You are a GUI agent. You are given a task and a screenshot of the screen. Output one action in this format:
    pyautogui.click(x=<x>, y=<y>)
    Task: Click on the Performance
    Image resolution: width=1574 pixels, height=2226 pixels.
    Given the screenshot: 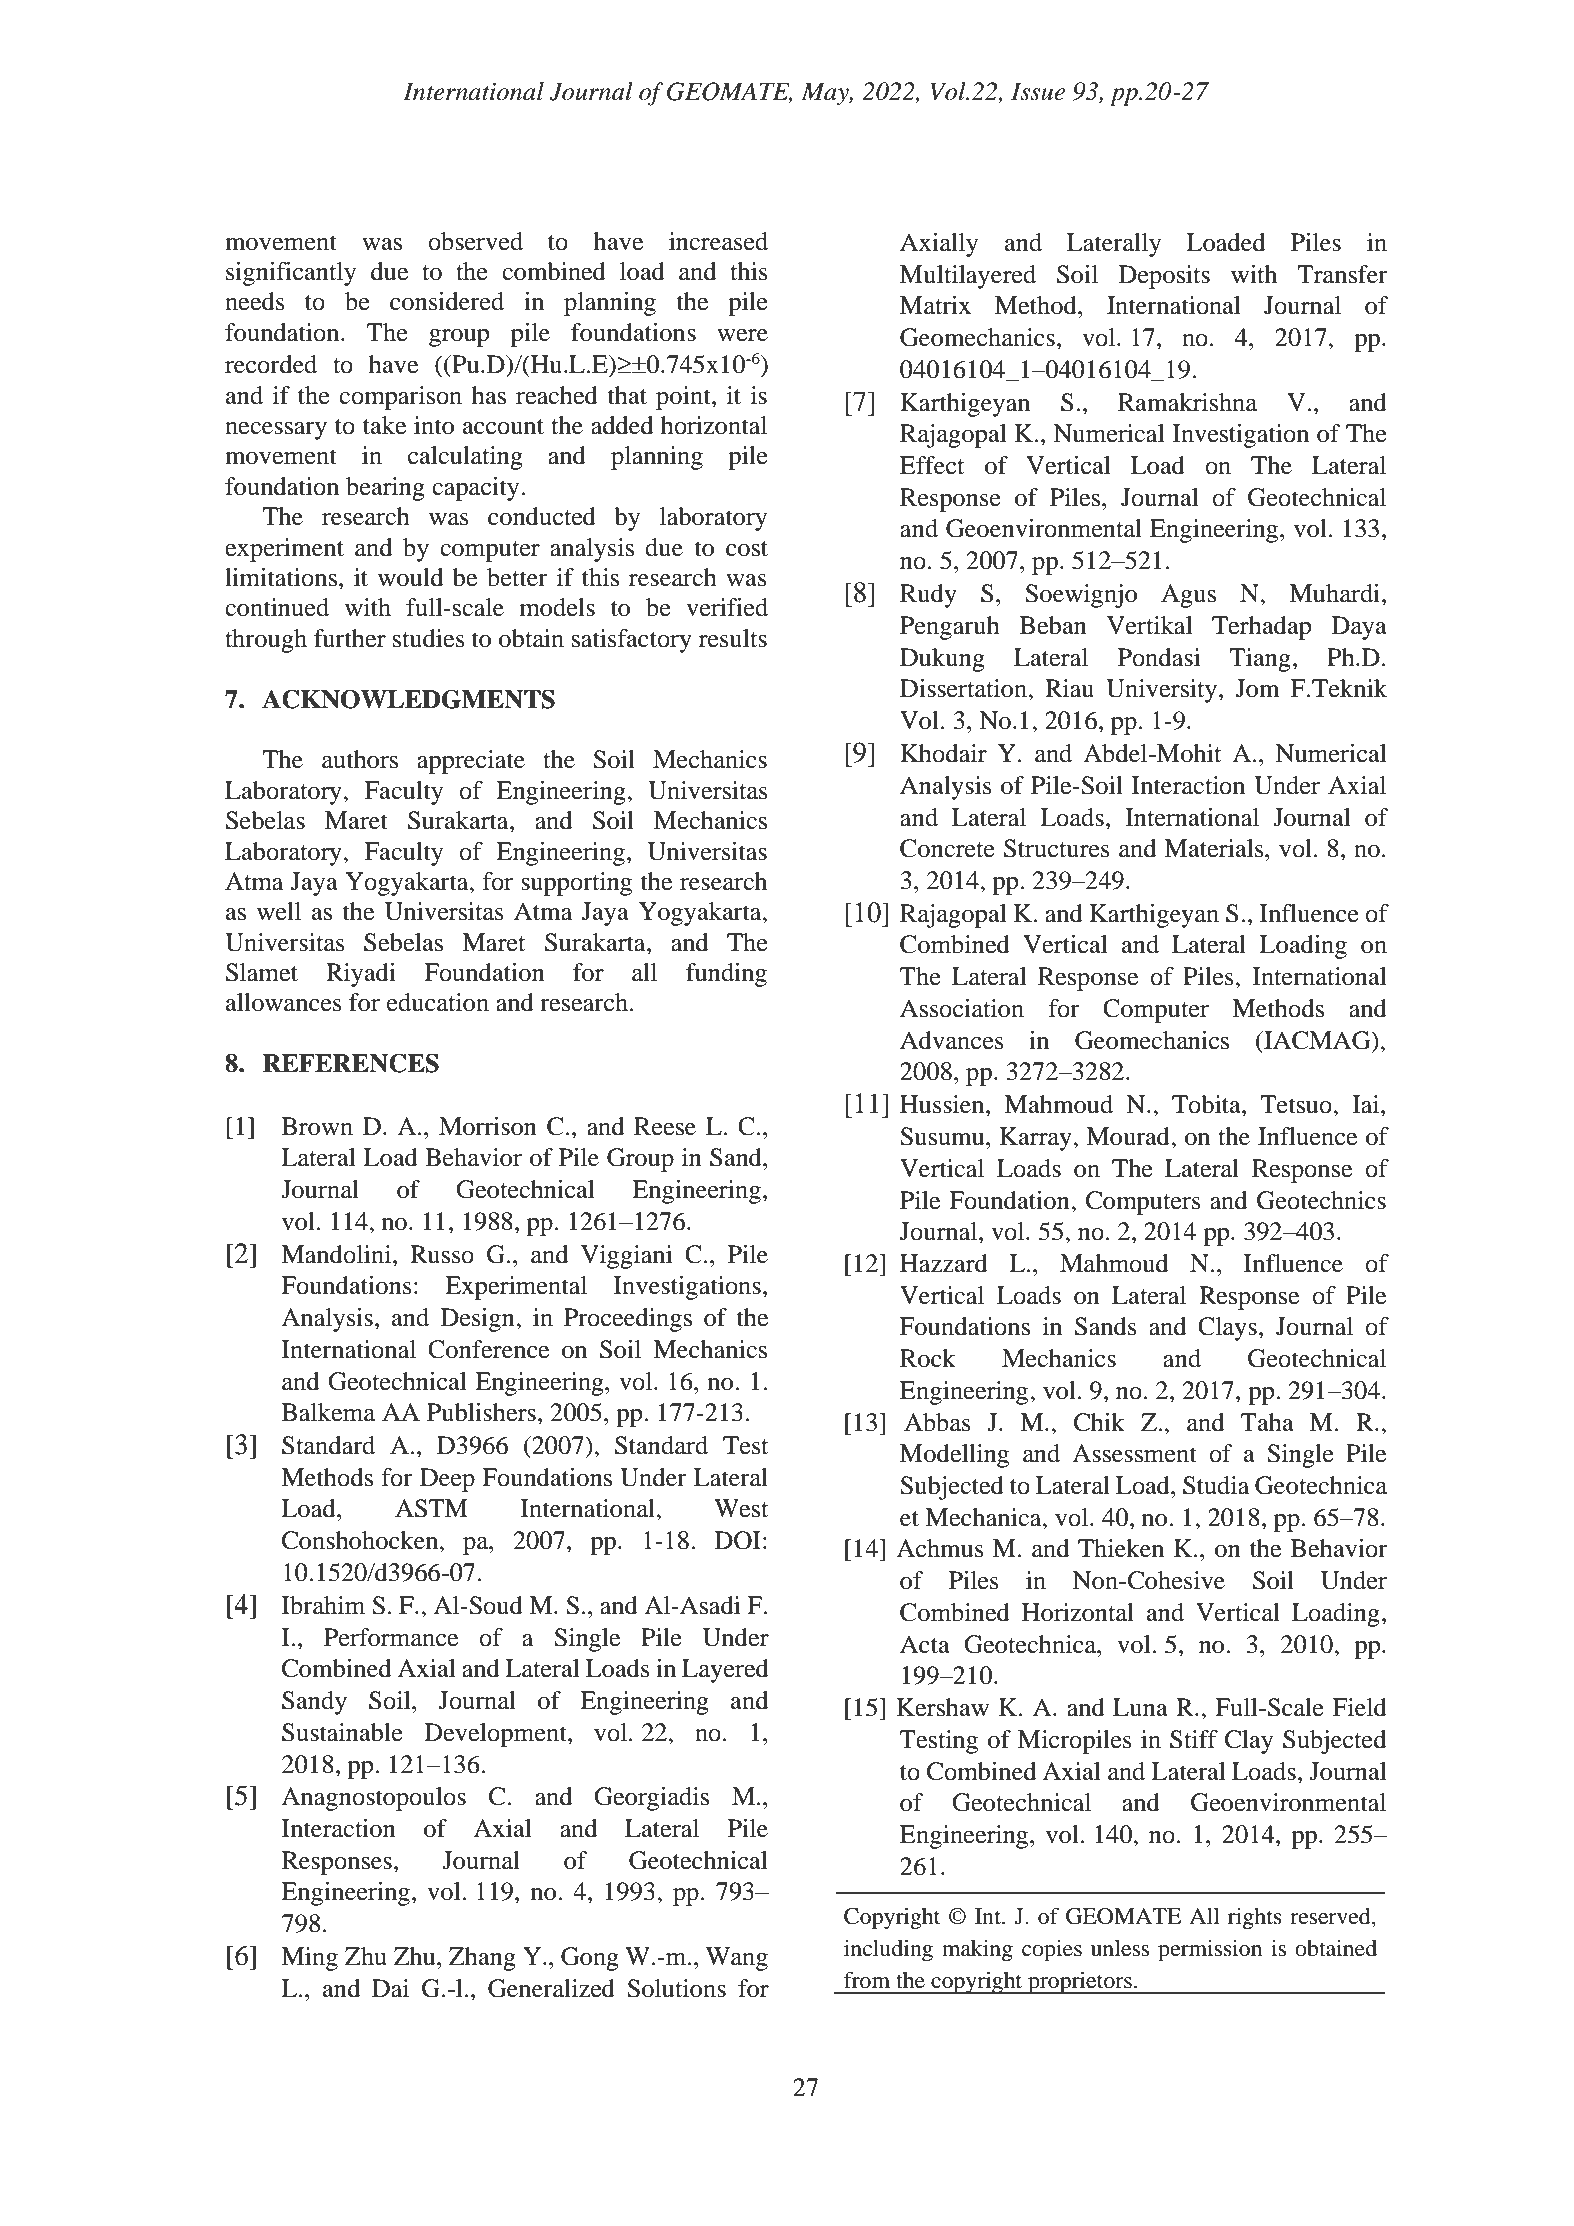 What is the action you would take?
    pyautogui.click(x=391, y=1637)
